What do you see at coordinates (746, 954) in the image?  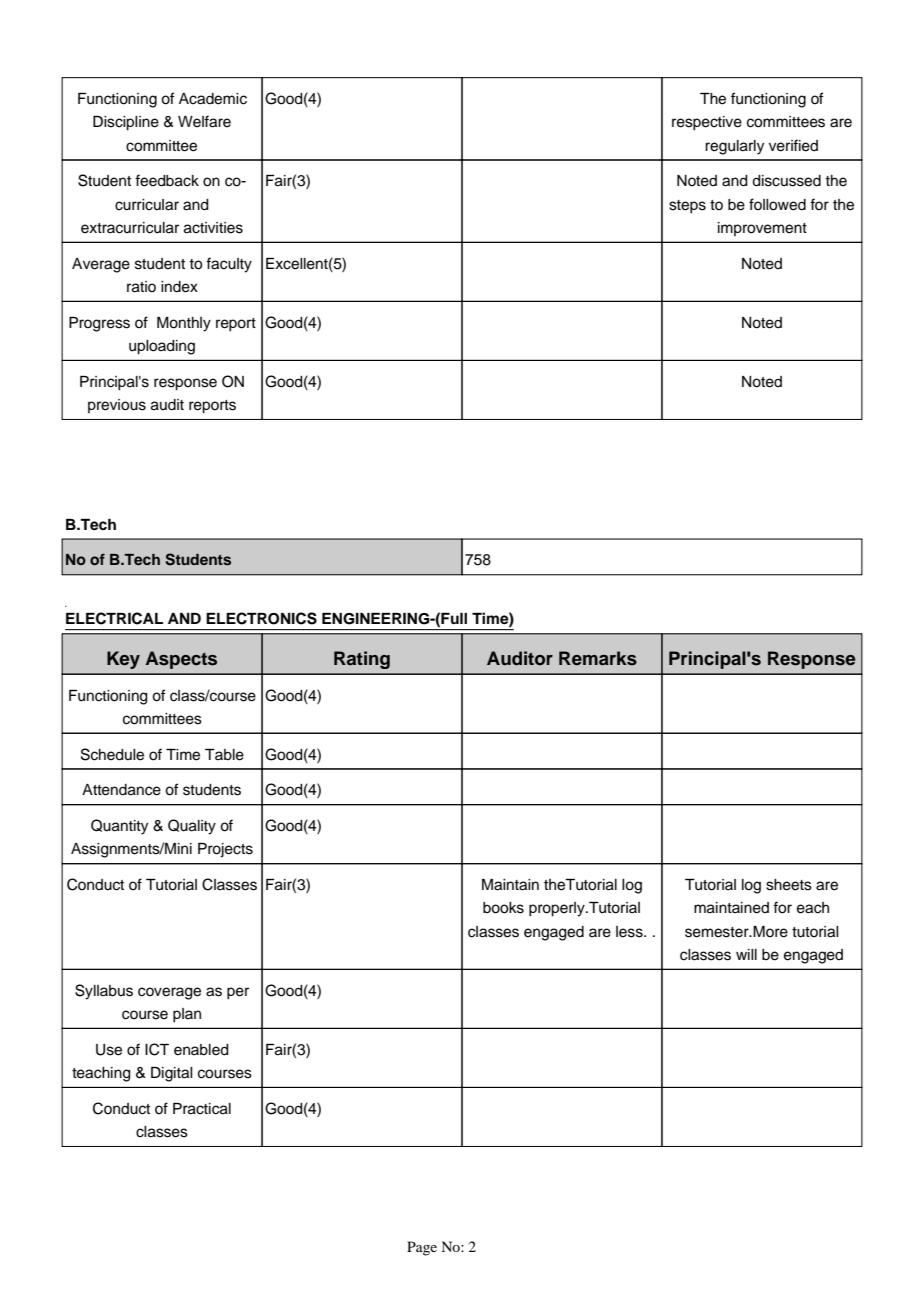 I see `will` at bounding box center [746, 954].
